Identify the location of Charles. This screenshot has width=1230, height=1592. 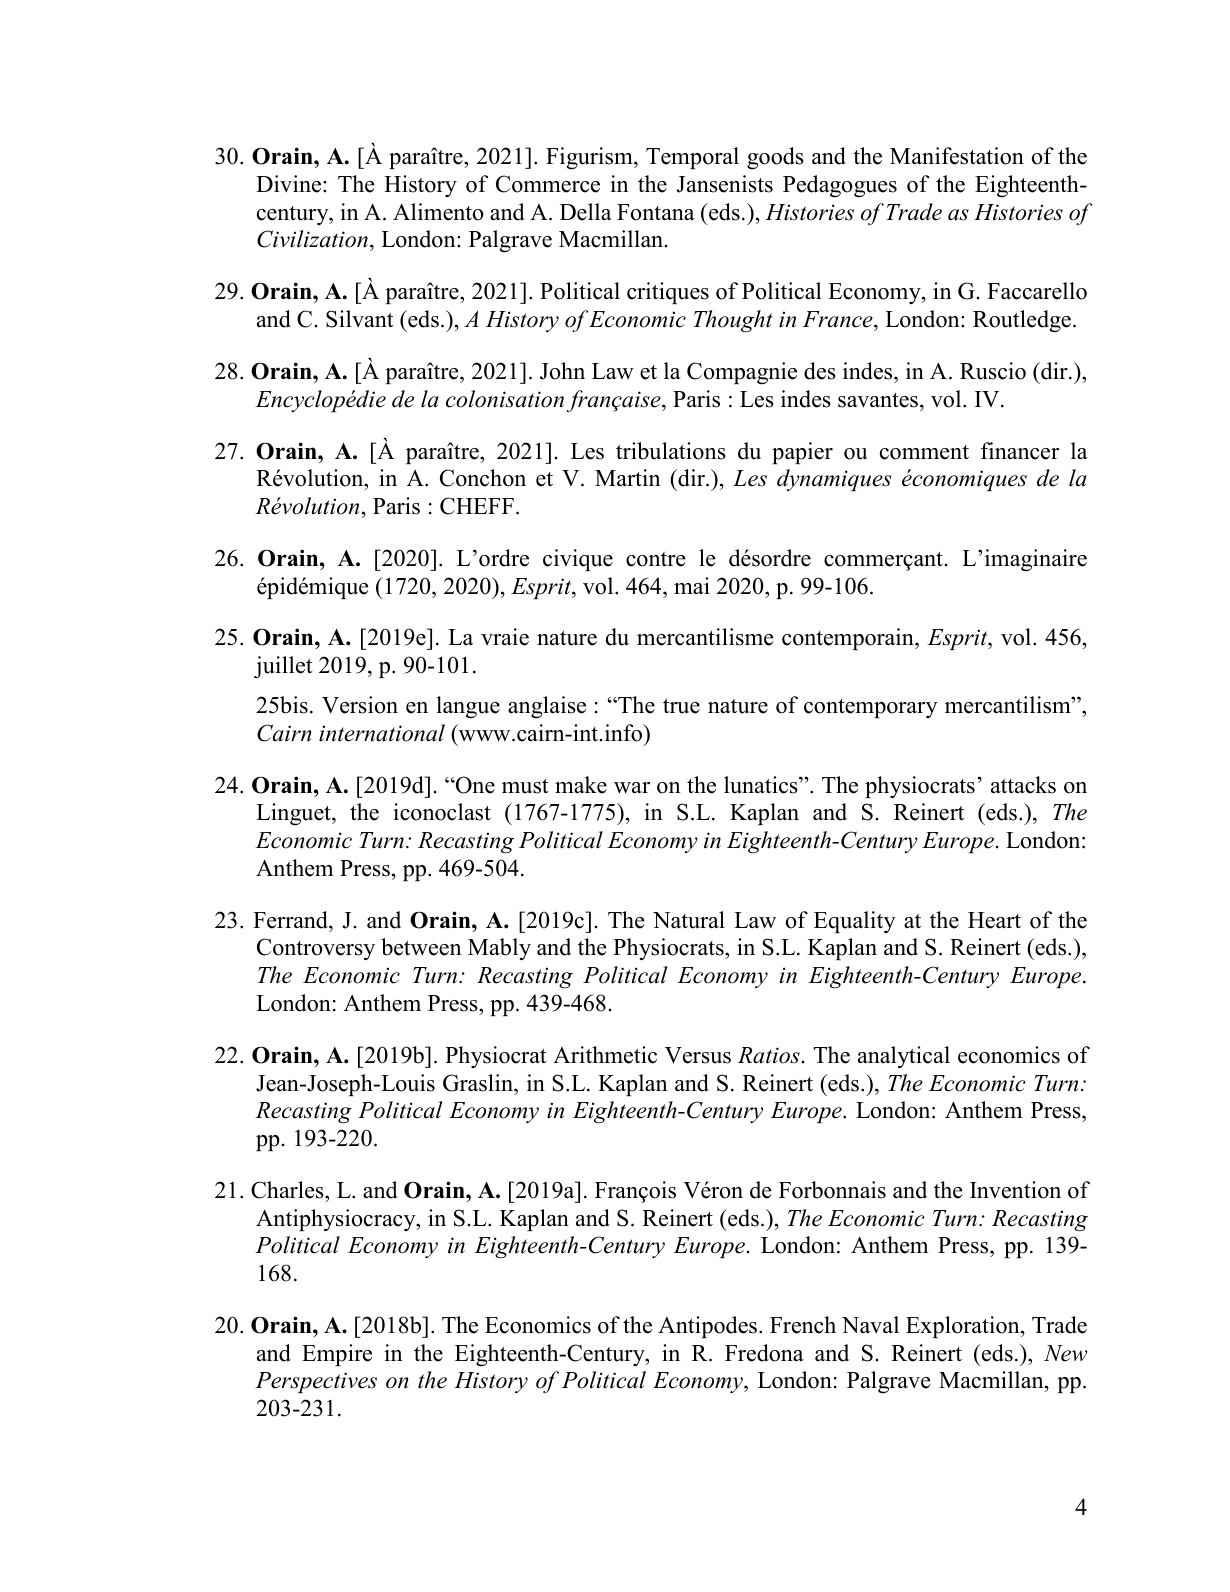
(288, 1190).
